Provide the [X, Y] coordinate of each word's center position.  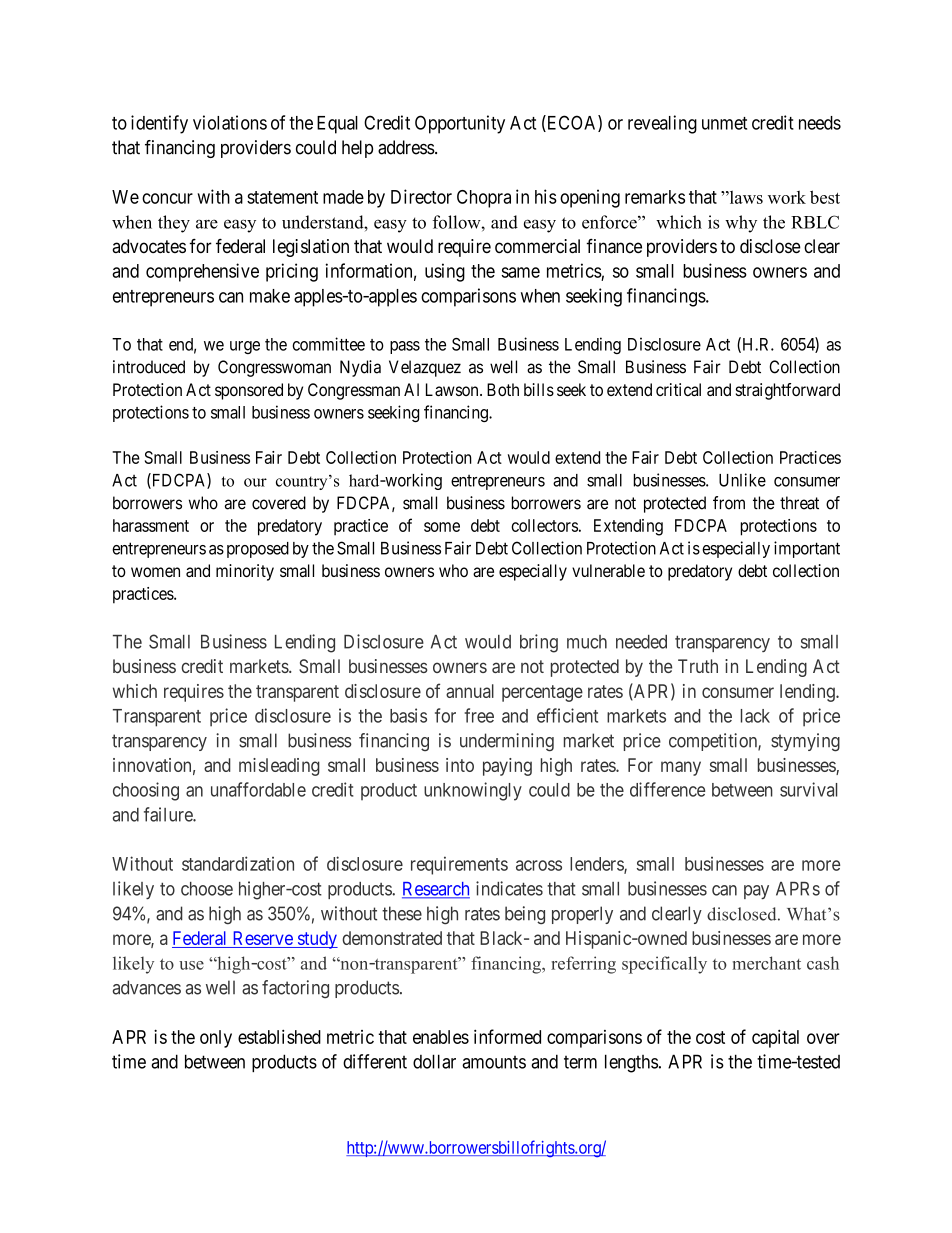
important [807, 549]
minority [245, 572]
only [216, 1039]
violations [230, 122]
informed [507, 1036]
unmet [724, 123]
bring [539, 643]
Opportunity [460, 124]
